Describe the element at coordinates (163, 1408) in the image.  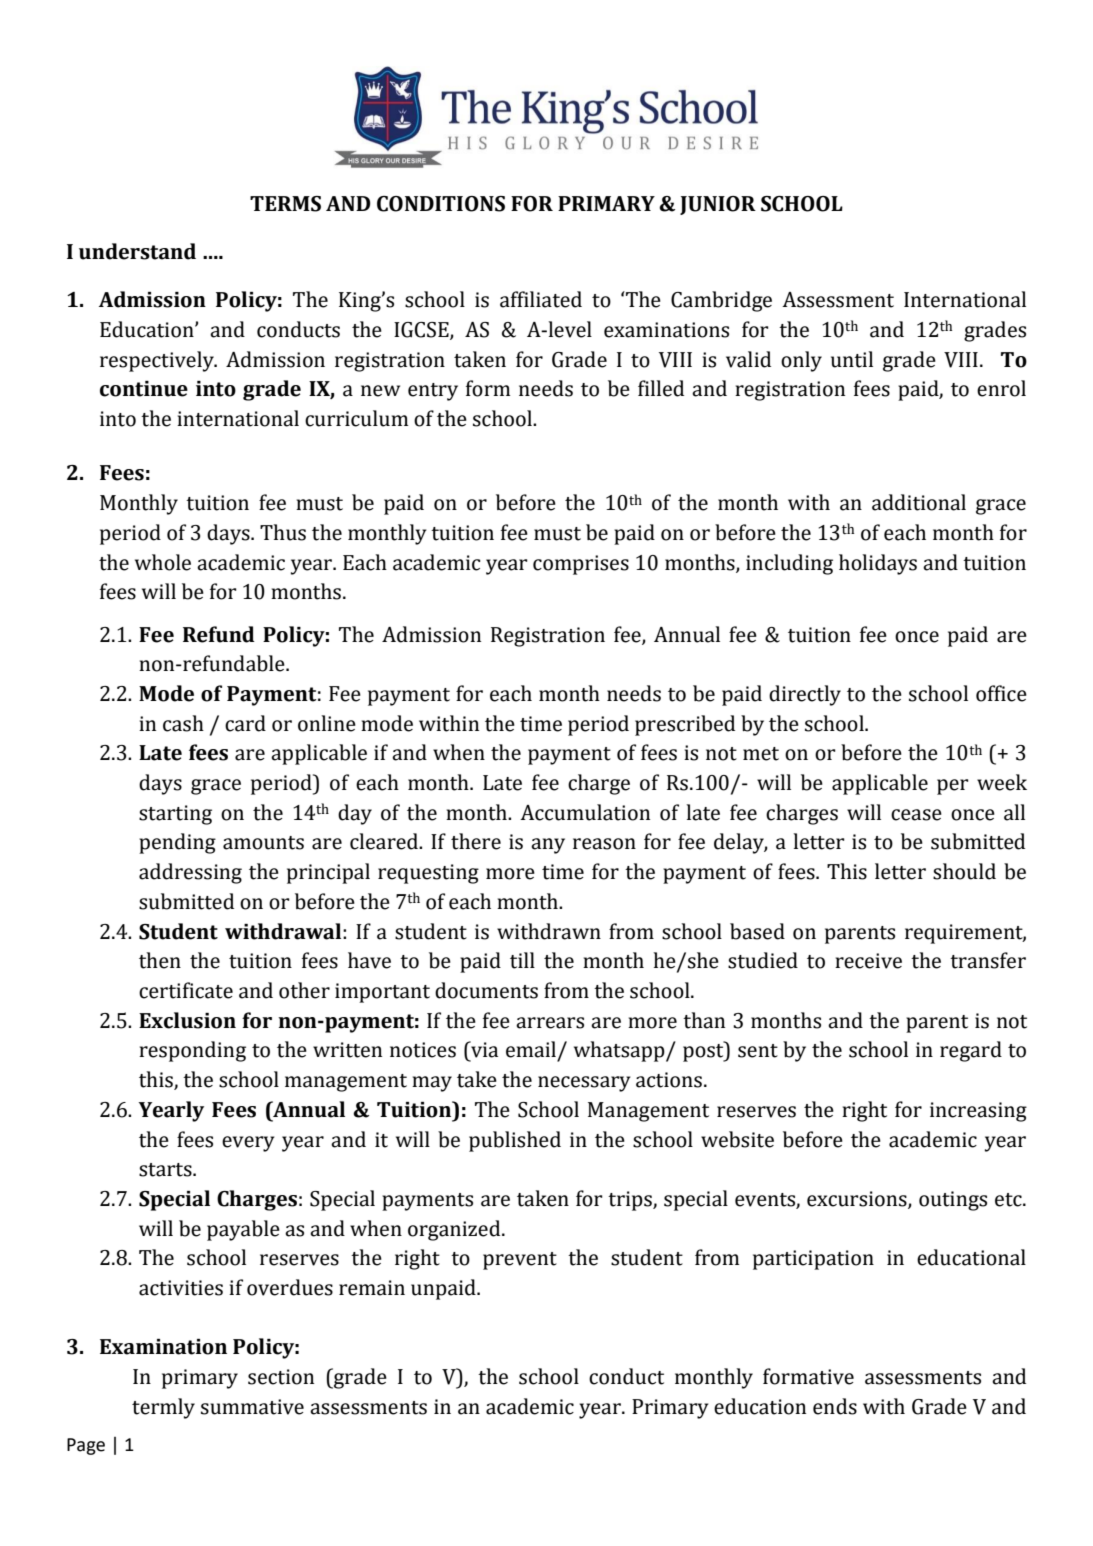
I see `termly` at that location.
